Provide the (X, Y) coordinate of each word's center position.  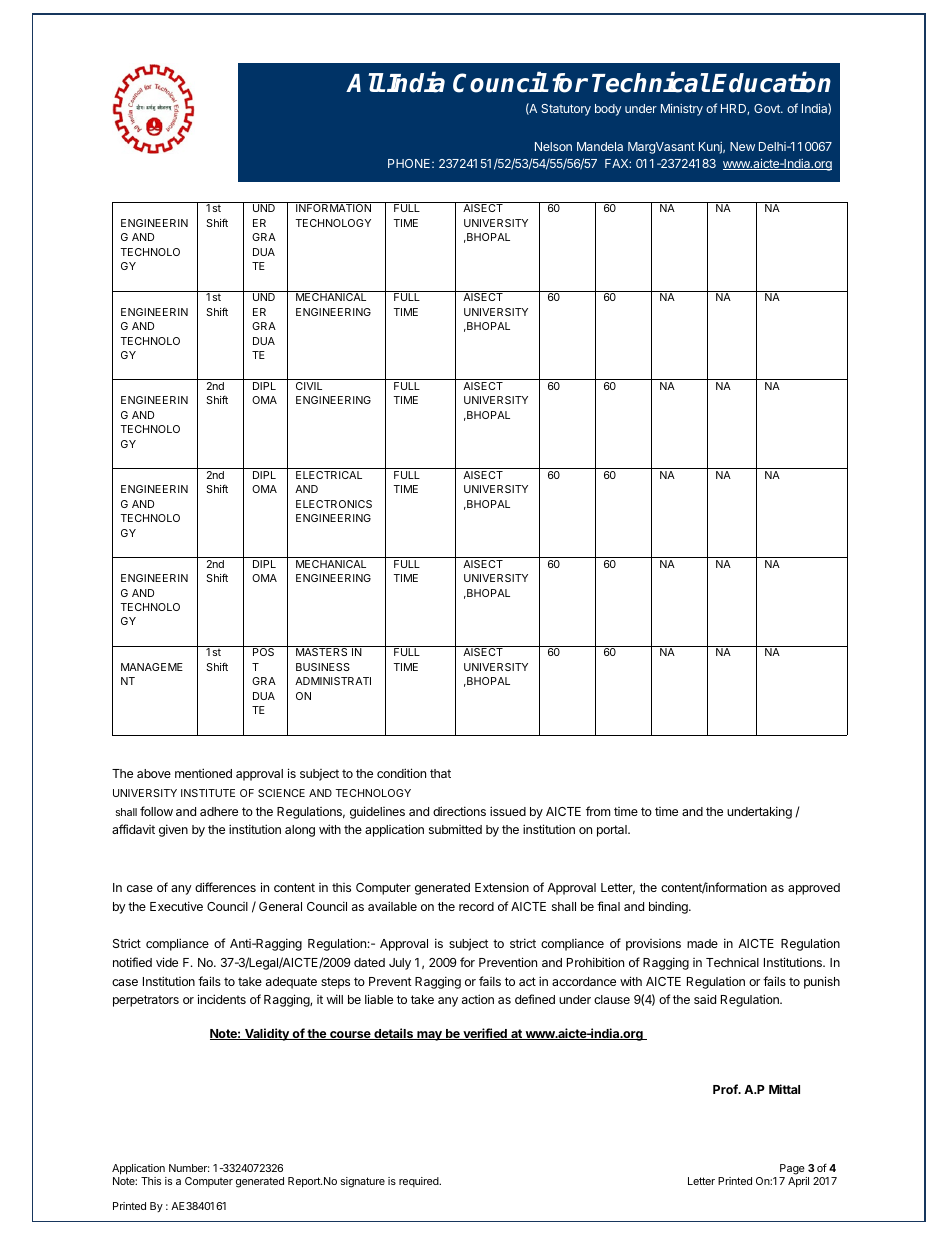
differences (225, 887)
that (440, 773)
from (598, 811)
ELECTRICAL (329, 475)
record (476, 906)
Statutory (566, 110)
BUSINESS (323, 667)
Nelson (553, 146)
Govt (768, 108)
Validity (267, 1034)
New (742, 146)
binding (669, 907)
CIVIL (309, 386)
